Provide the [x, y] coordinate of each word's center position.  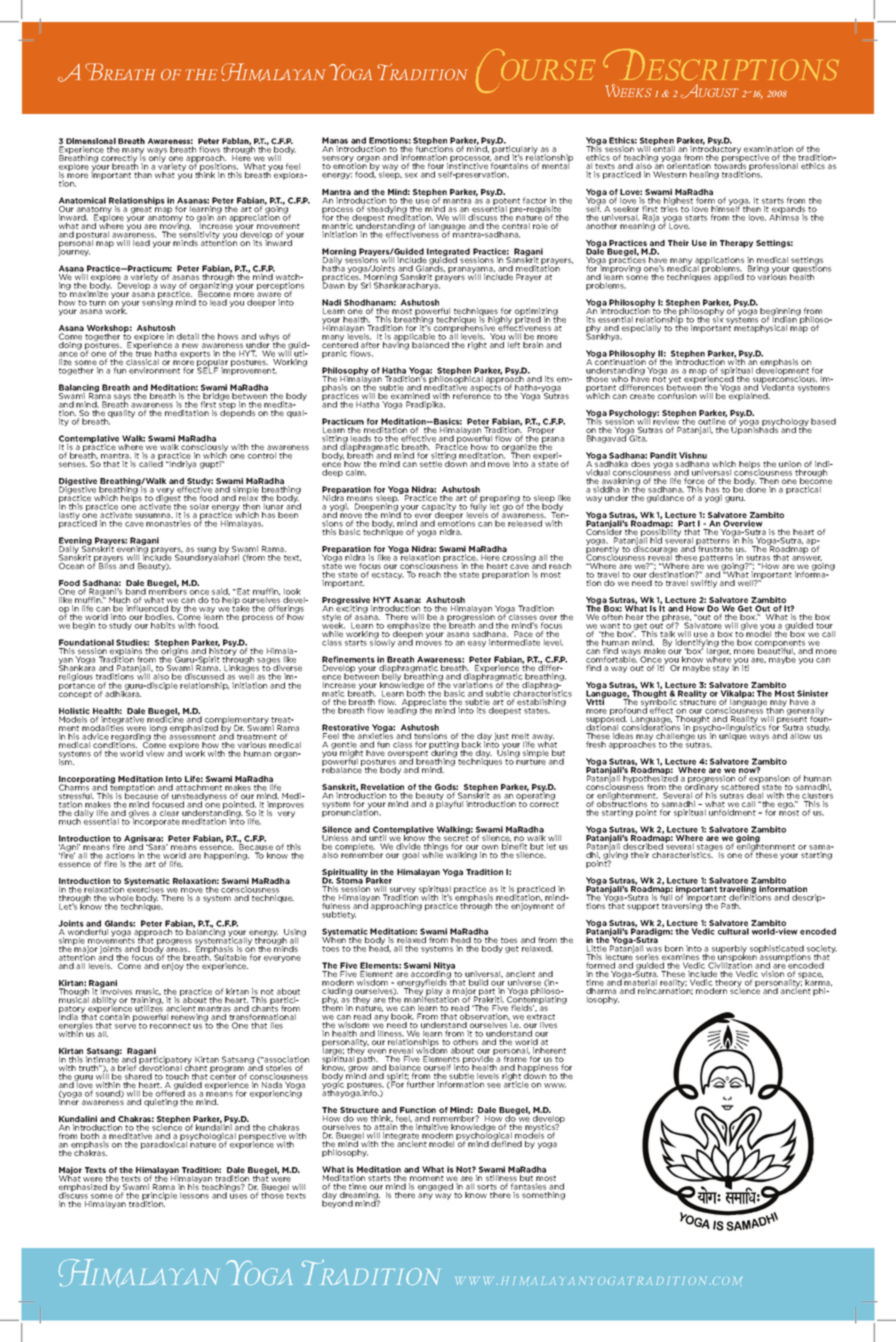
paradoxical [164, 1144]
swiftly [704, 584]
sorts [487, 1187]
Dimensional [91, 142]
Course [535, 71]
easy [477, 644]
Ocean [71, 566]
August [709, 91]
